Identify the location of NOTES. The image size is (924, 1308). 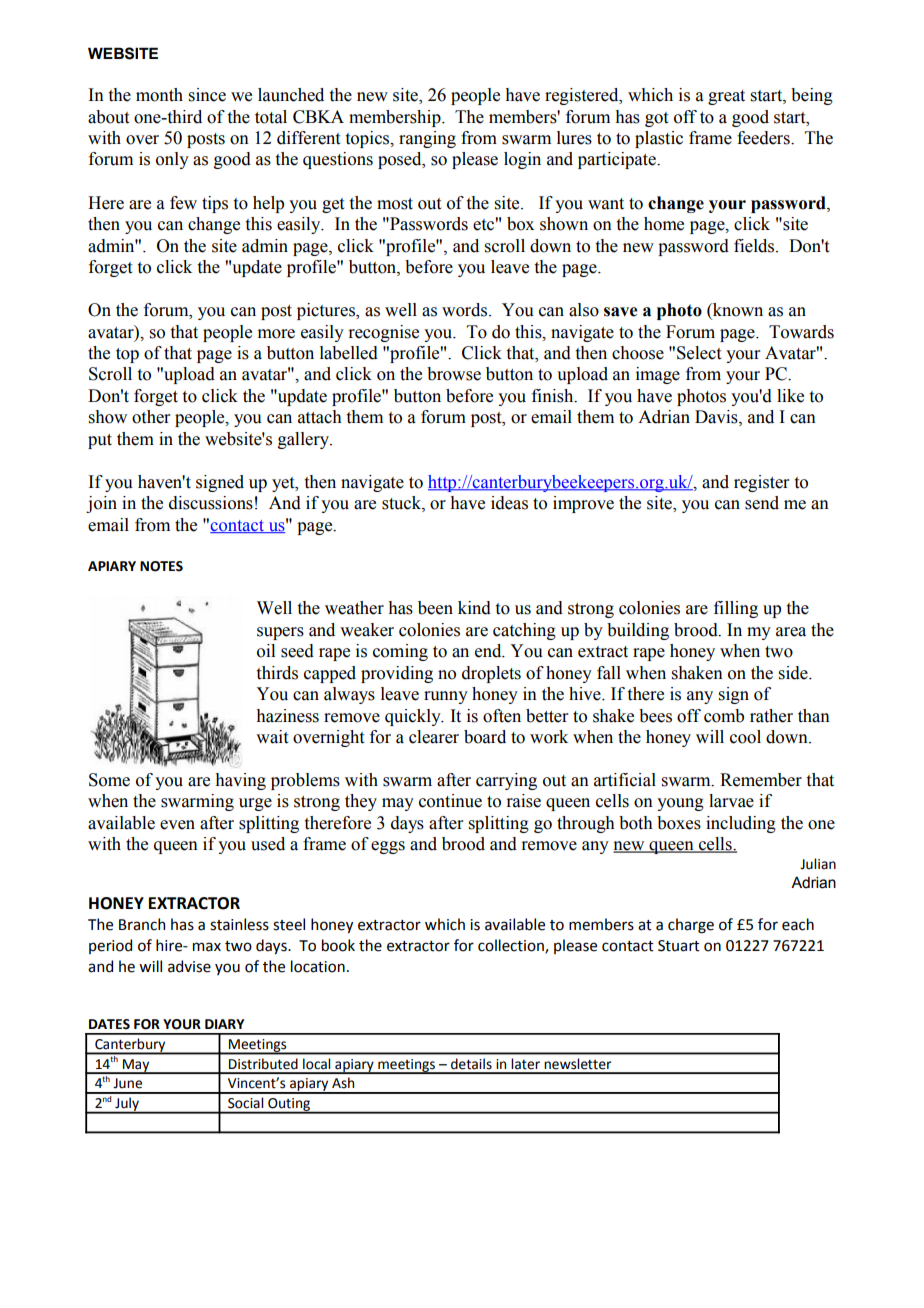
(161, 566).
